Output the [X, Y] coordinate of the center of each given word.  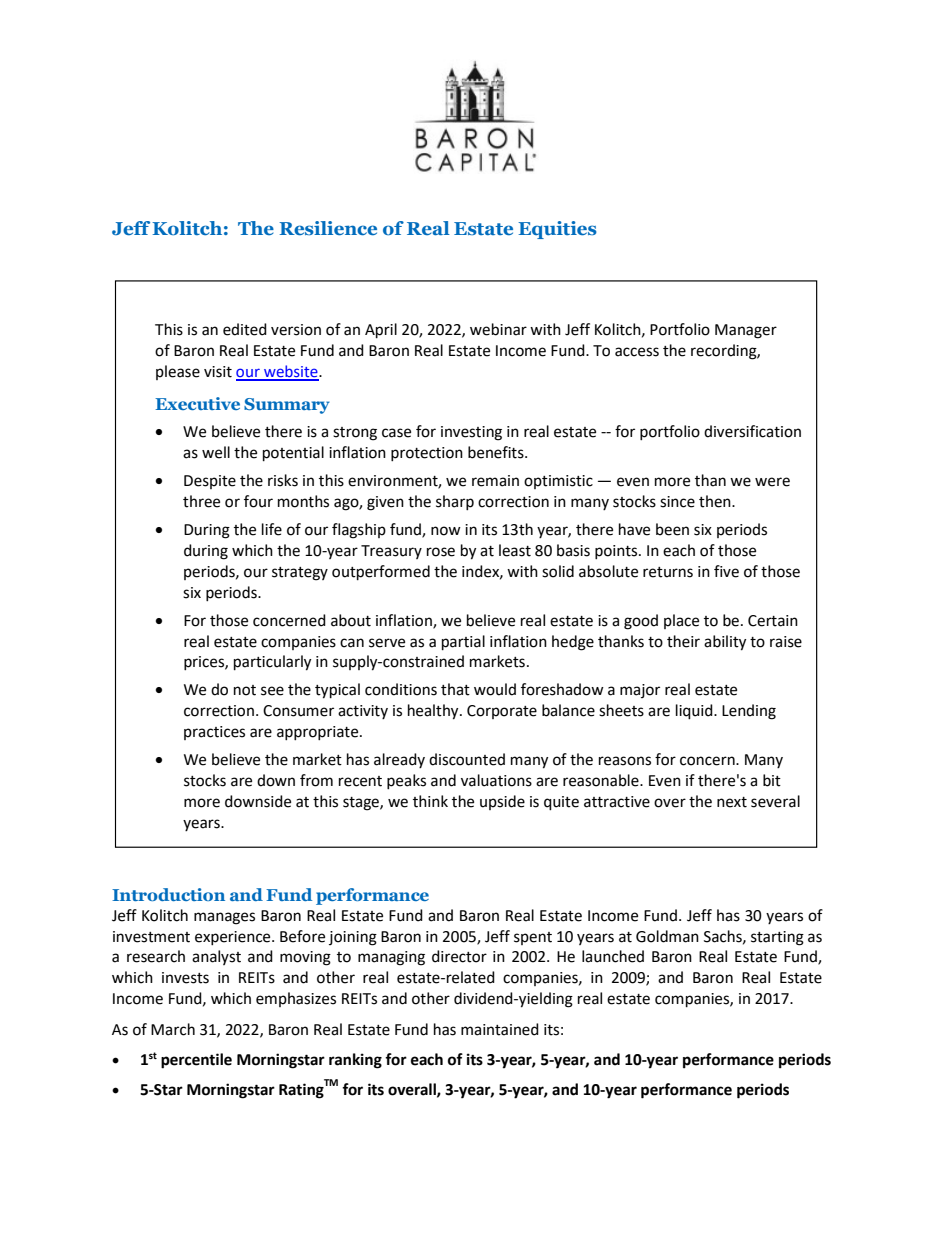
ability [725, 643]
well [216, 452]
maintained [500, 1029]
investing [471, 433]
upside [502, 802]
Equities [557, 230]
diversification [752, 431]
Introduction [168, 894]
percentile [196, 1061]
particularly [272, 663]
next [732, 802]
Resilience [328, 228]
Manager [746, 331]
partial [463, 643]
